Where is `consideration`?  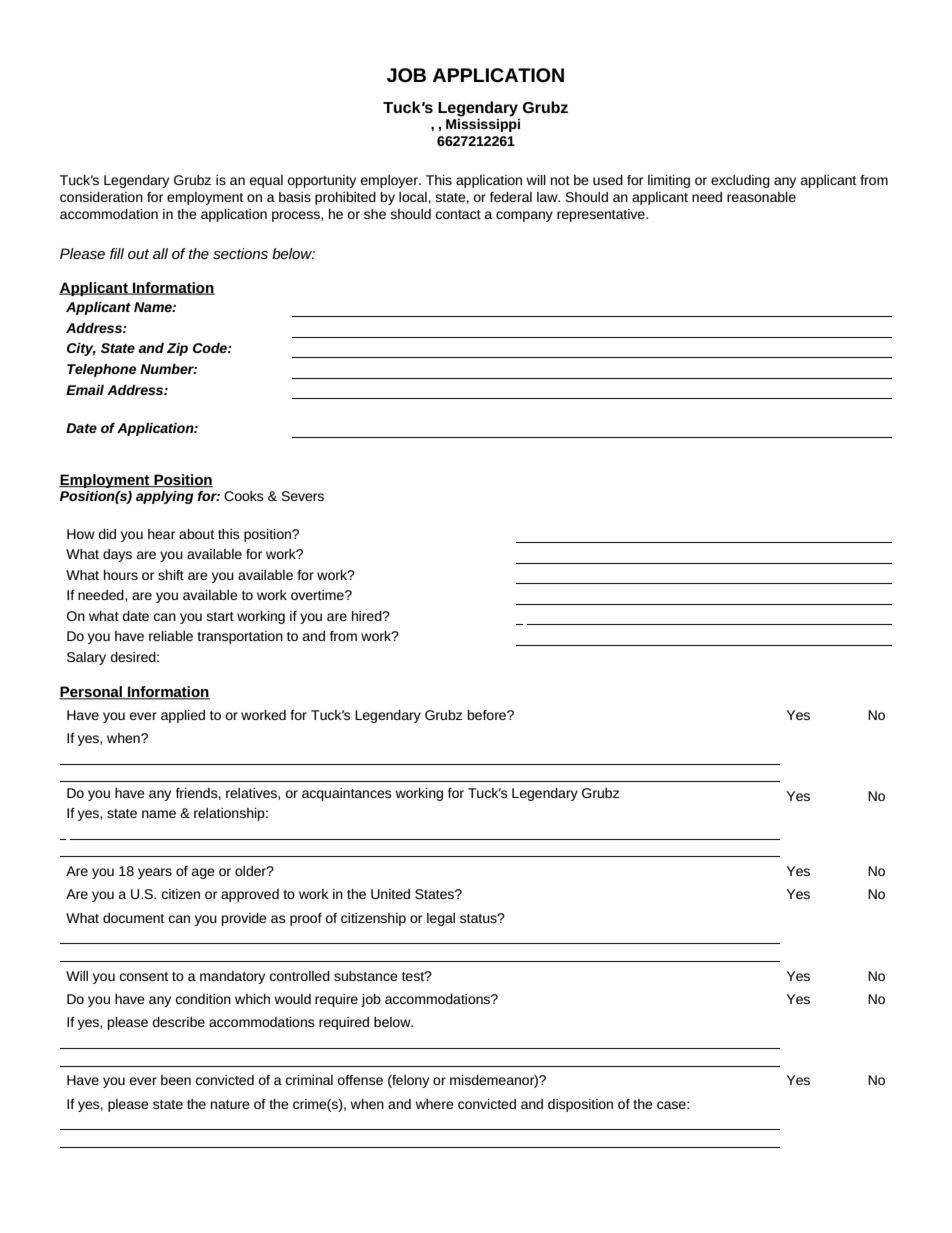 consideration is located at coordinates (101, 197).
